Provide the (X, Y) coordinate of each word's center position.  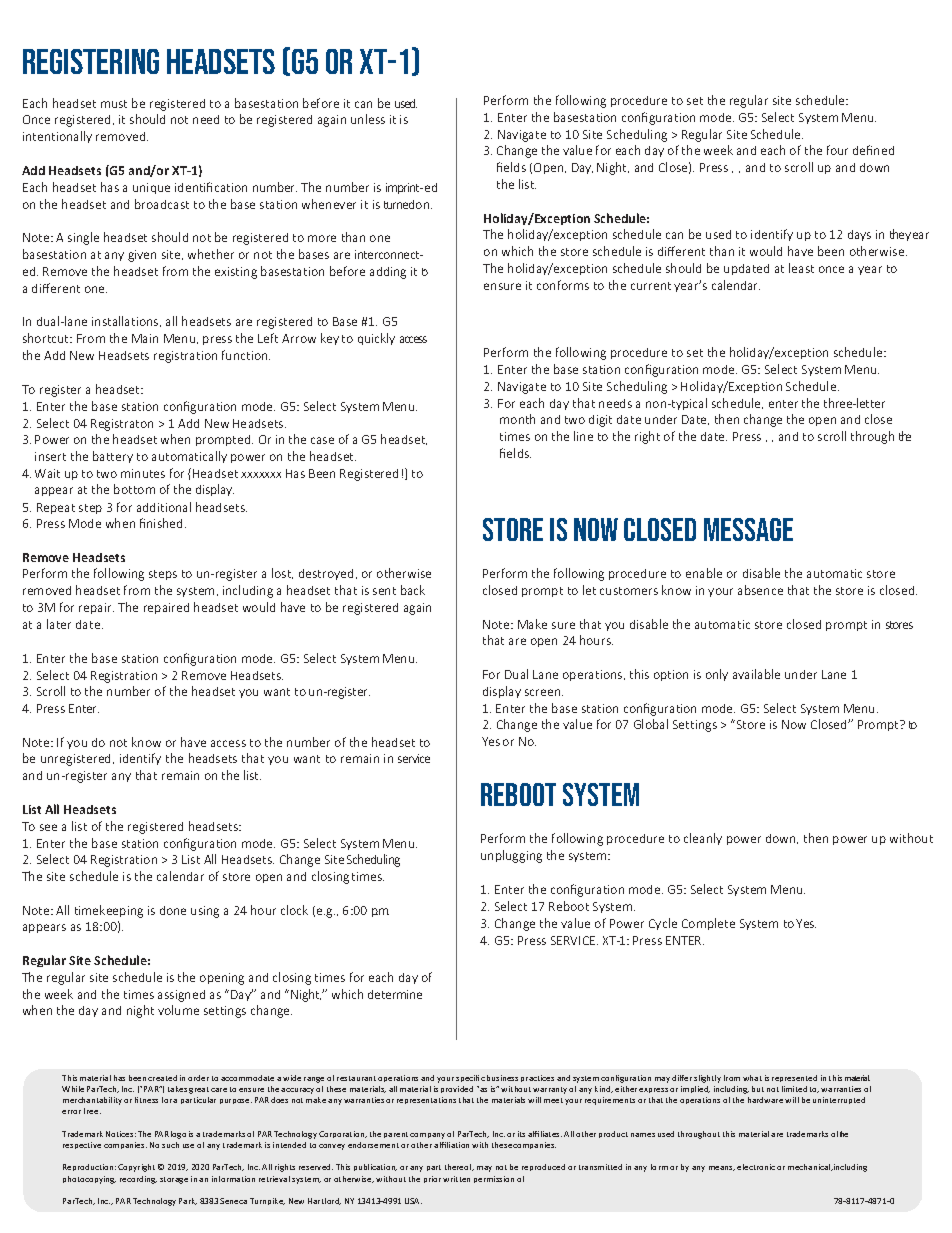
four (837, 150)
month (517, 419)
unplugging (511, 856)
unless (368, 119)
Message (748, 529)
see (48, 827)
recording (138, 1180)
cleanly (703, 839)
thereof (459, 1167)
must (114, 104)
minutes (143, 473)
